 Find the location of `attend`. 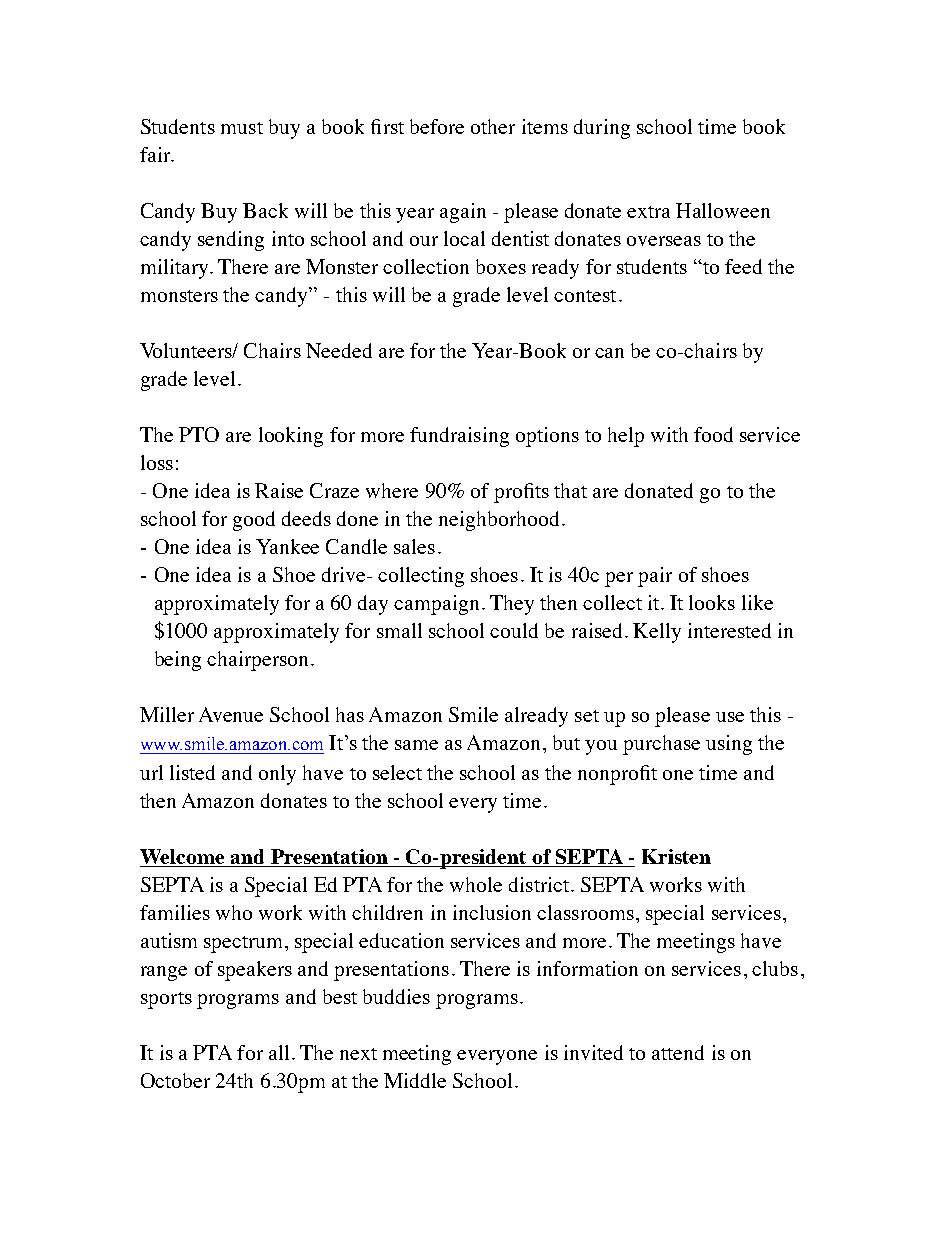

attend is located at coordinates (678, 1052).
